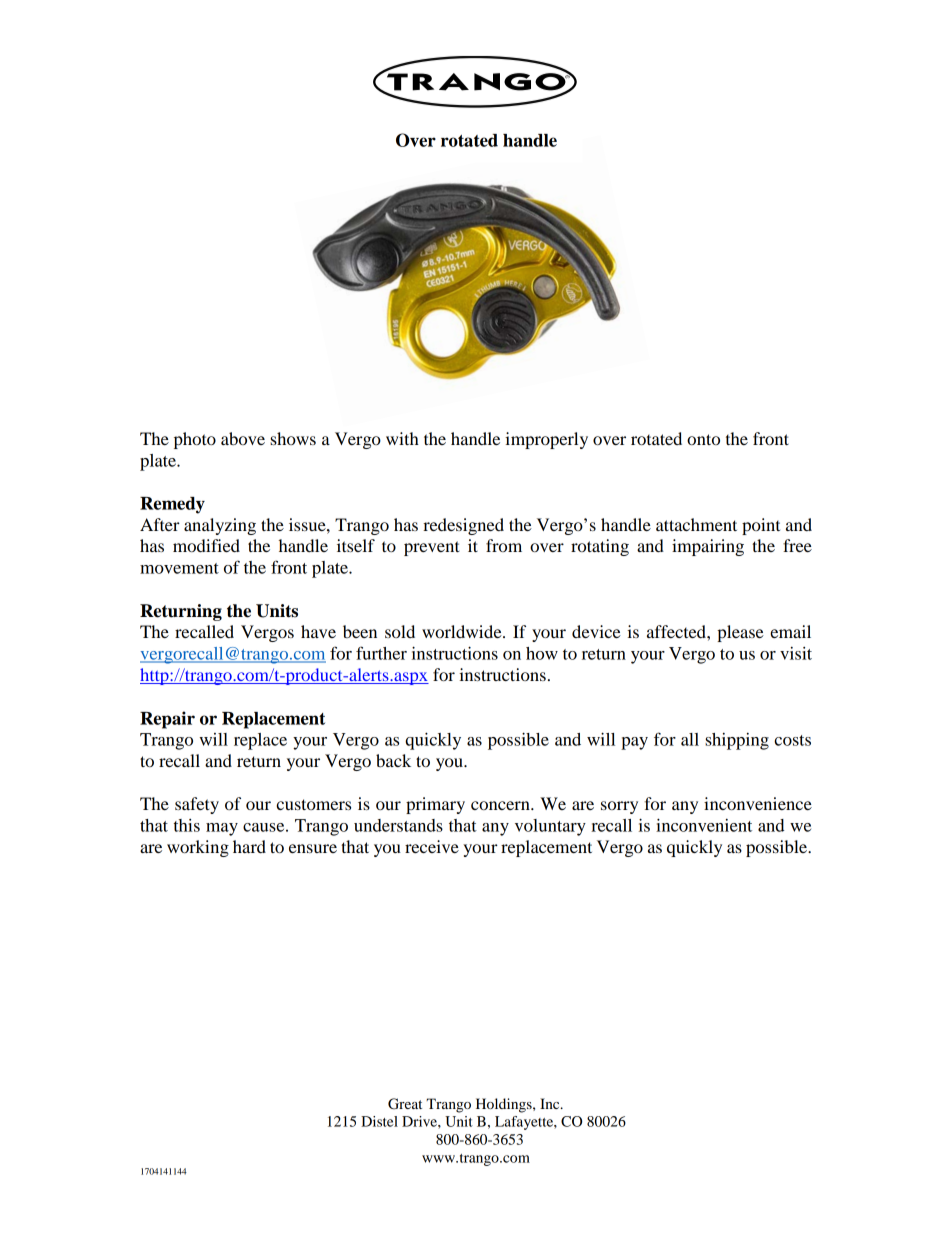 The width and height of the page is (952, 1233). What do you see at coordinates (546, 440) in the page?
I see `improperly` at bounding box center [546, 440].
